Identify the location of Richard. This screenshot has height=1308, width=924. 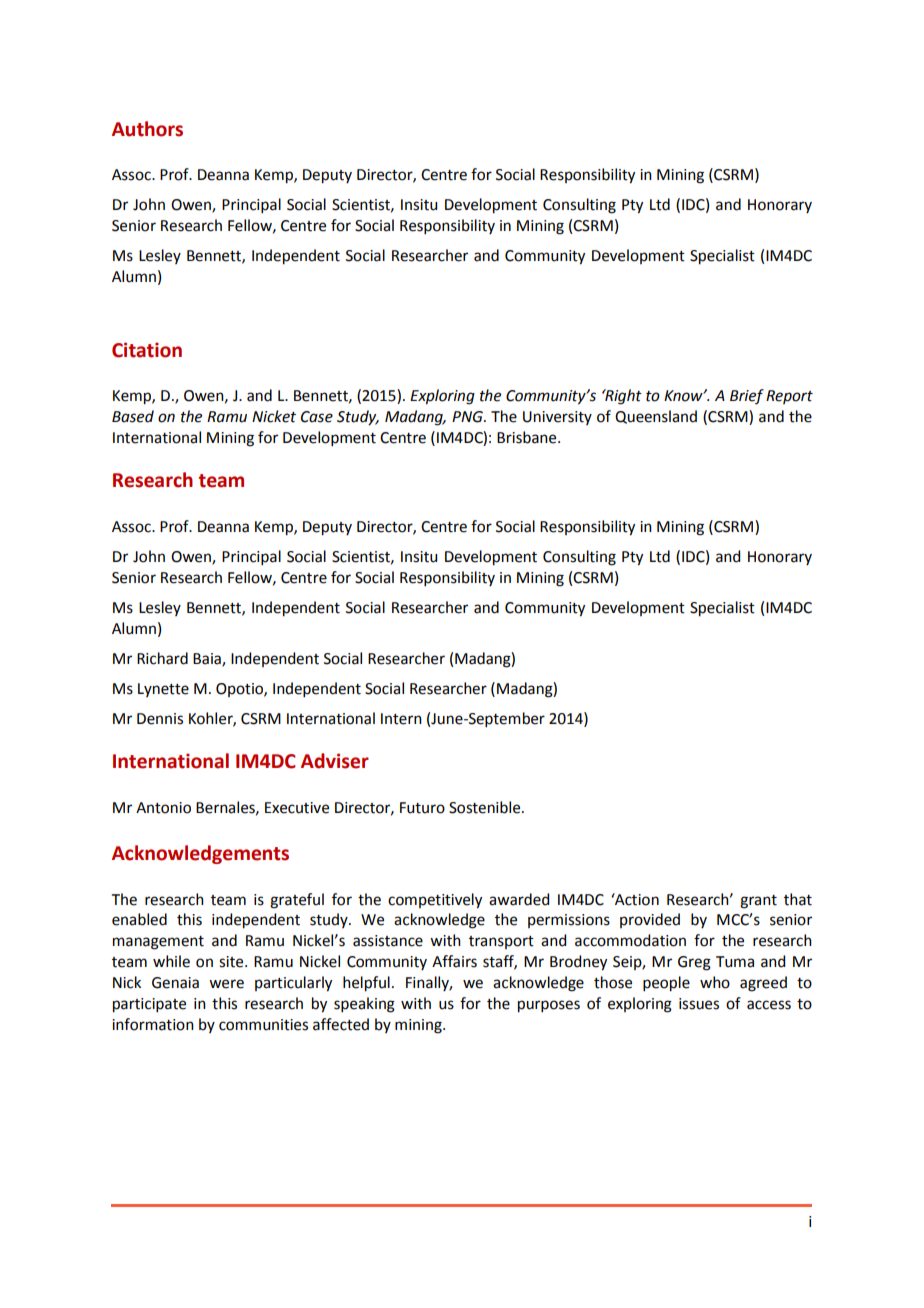
(162, 658).
